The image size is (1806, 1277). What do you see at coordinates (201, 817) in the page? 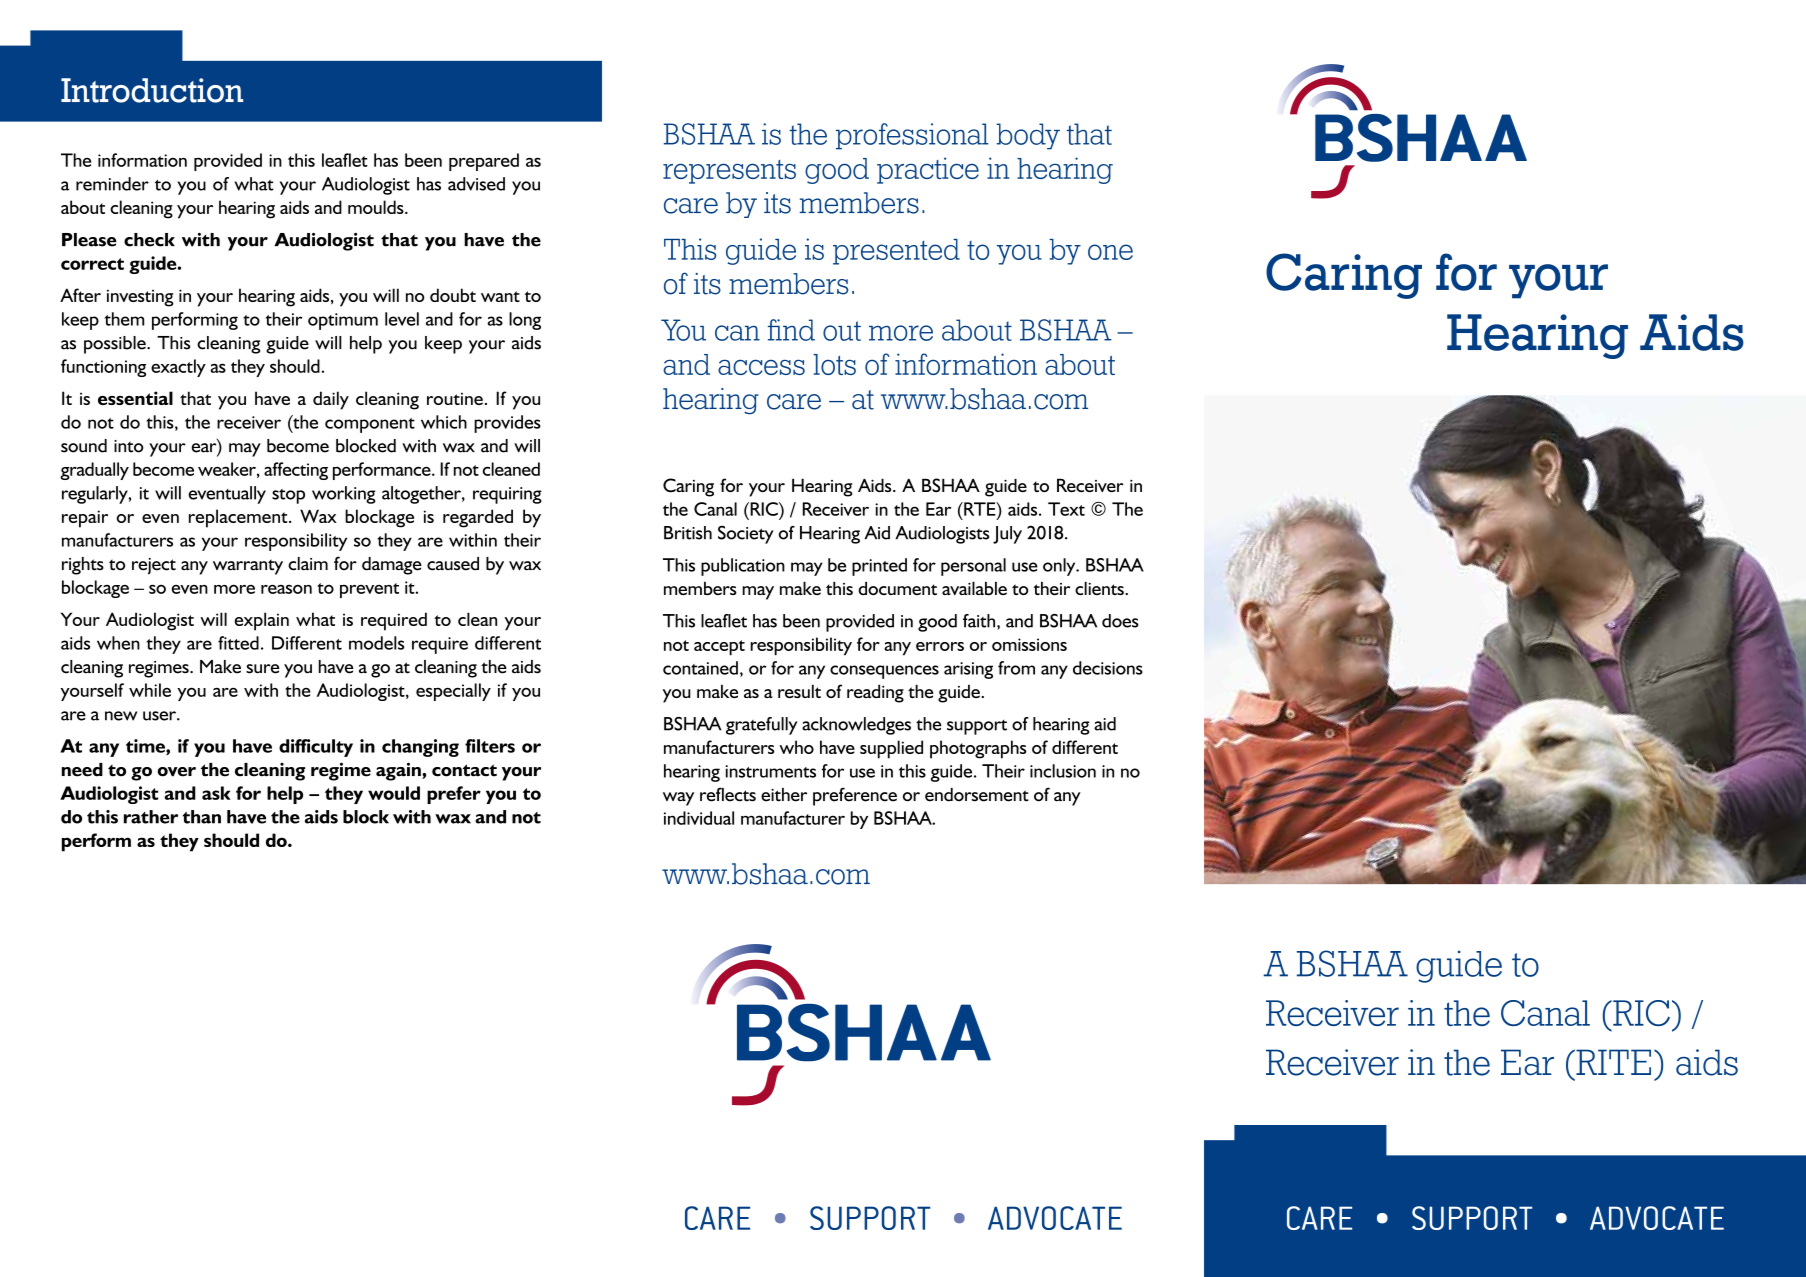
I see `than` at bounding box center [201, 817].
